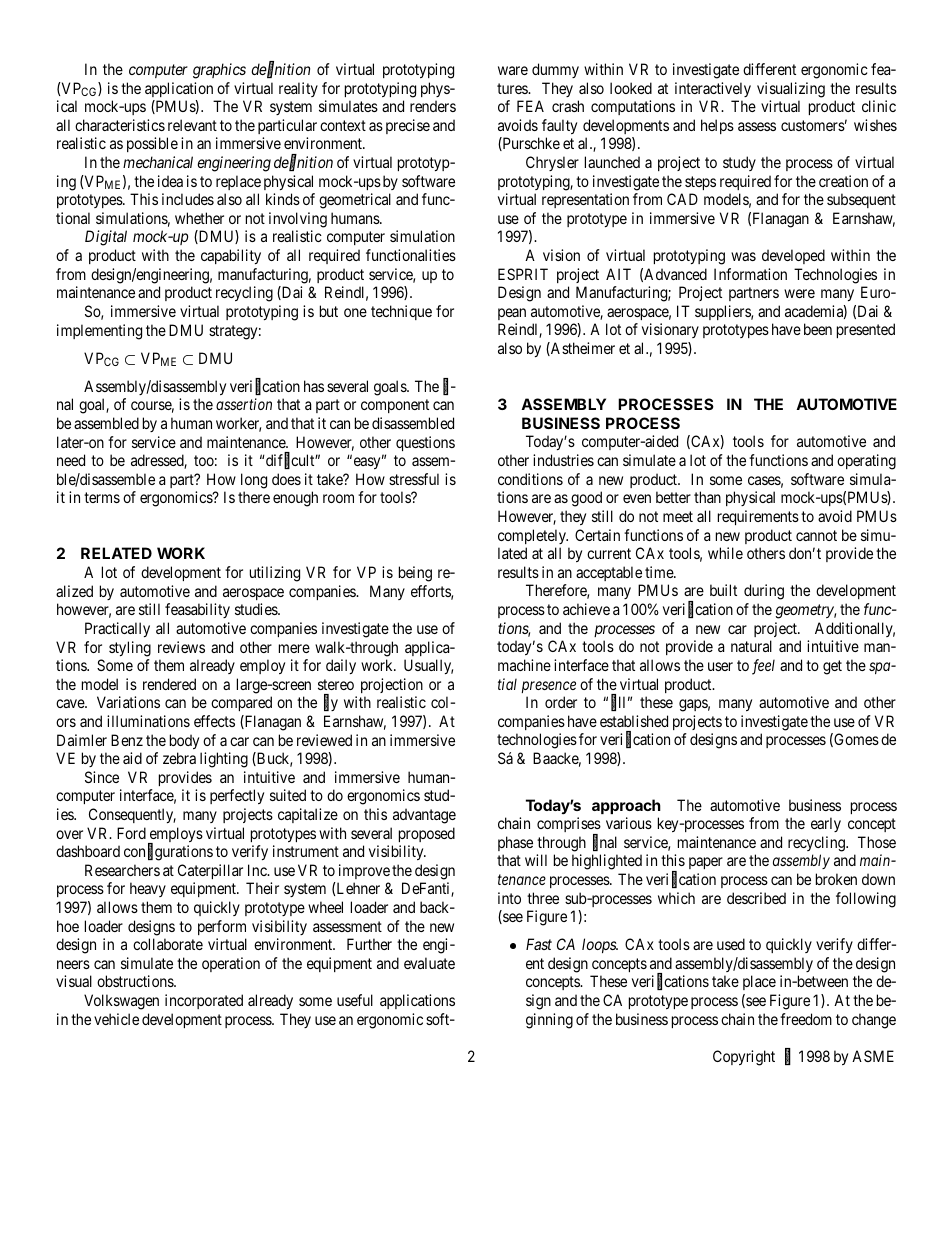 The height and width of the image is (1233, 952). What do you see at coordinates (71, 460) in the image?
I see `need` at bounding box center [71, 460].
